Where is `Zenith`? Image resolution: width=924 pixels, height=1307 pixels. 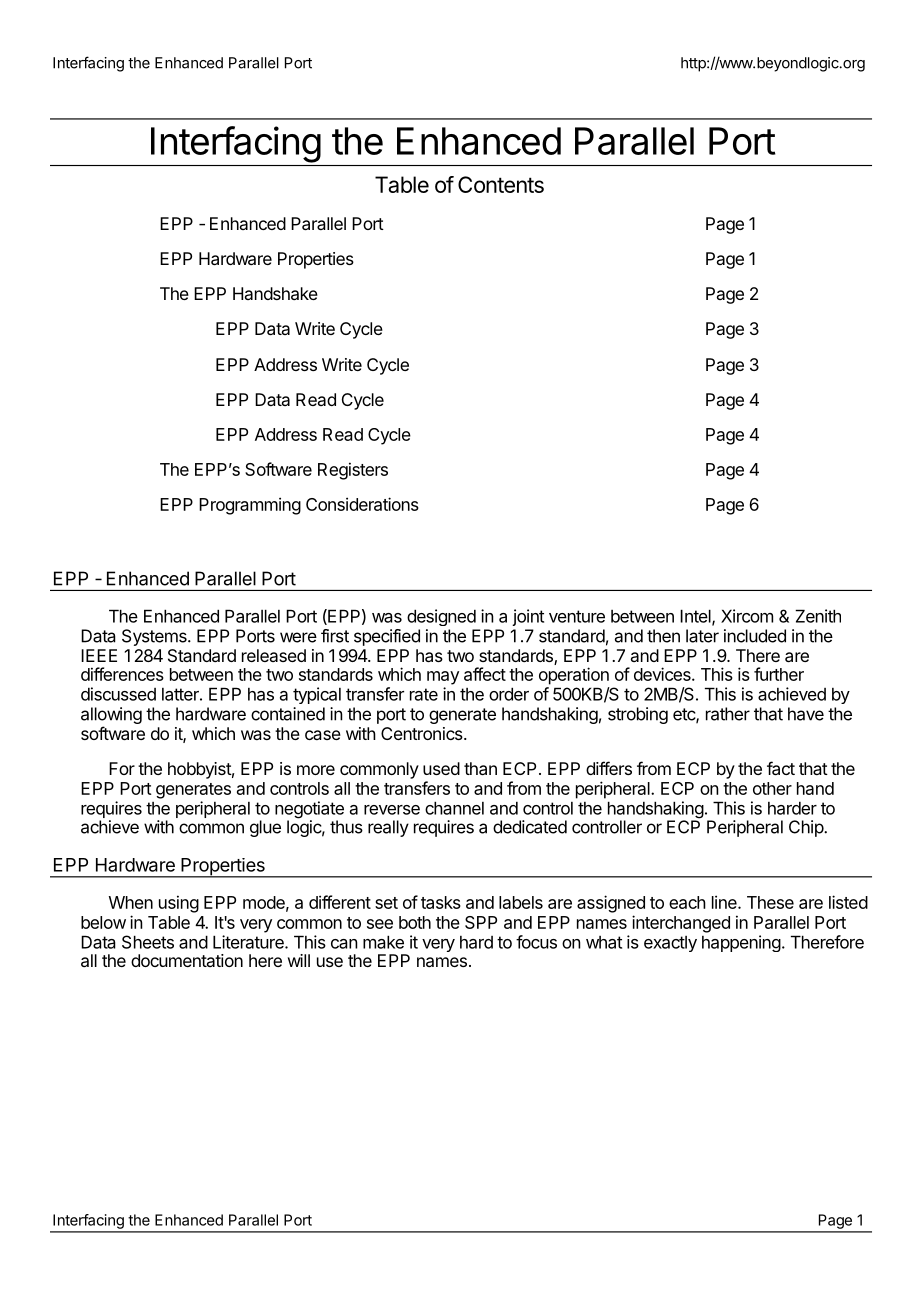
Zenith is located at coordinates (818, 616).
